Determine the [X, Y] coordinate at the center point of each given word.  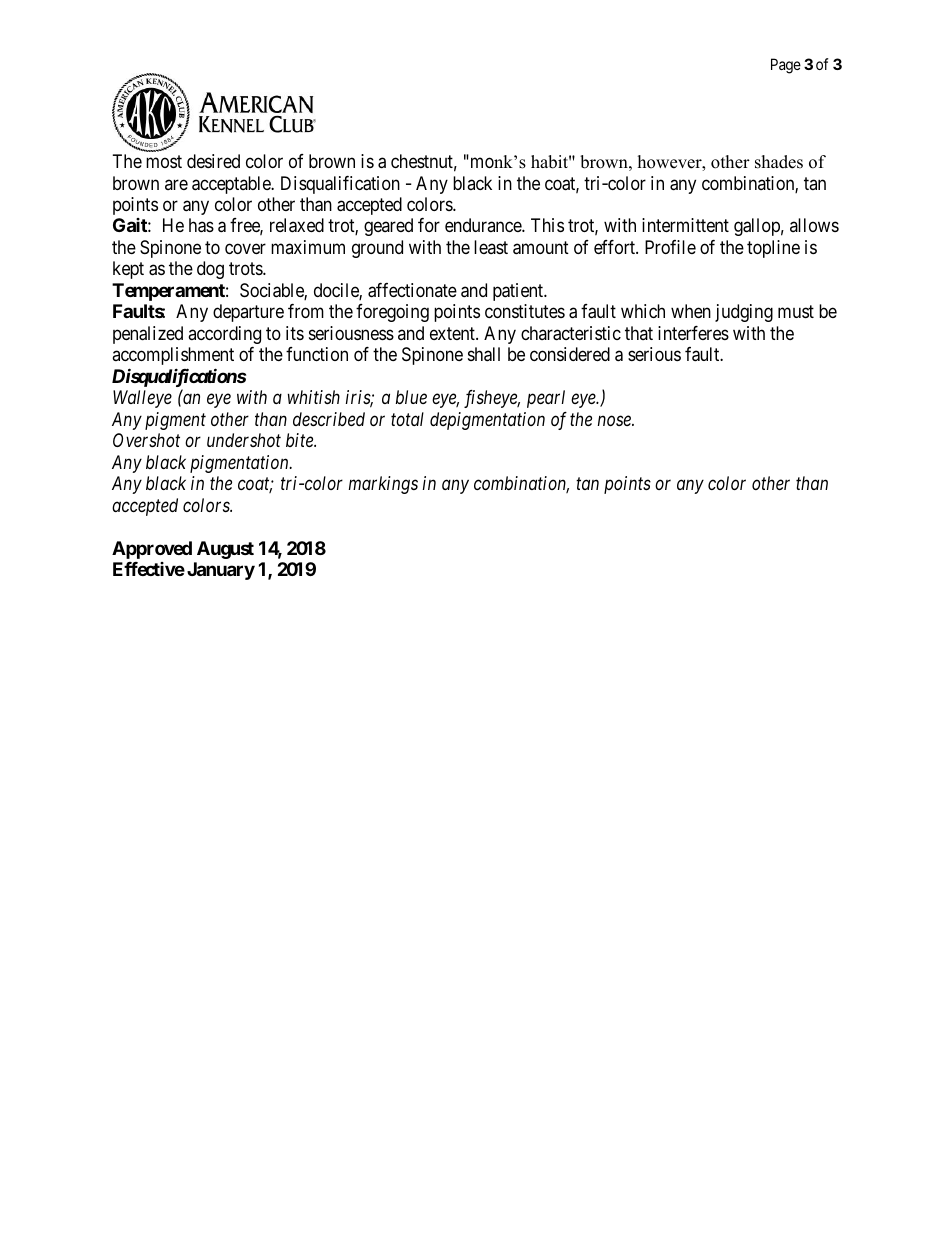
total [407, 419]
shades [779, 162]
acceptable [232, 185]
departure [248, 313]
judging [744, 313]
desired [213, 161]
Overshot [146, 440]
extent [453, 333]
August [225, 550]
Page [786, 66]
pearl [546, 399]
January [221, 571]
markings [383, 485]
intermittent [685, 225]
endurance [484, 225]
